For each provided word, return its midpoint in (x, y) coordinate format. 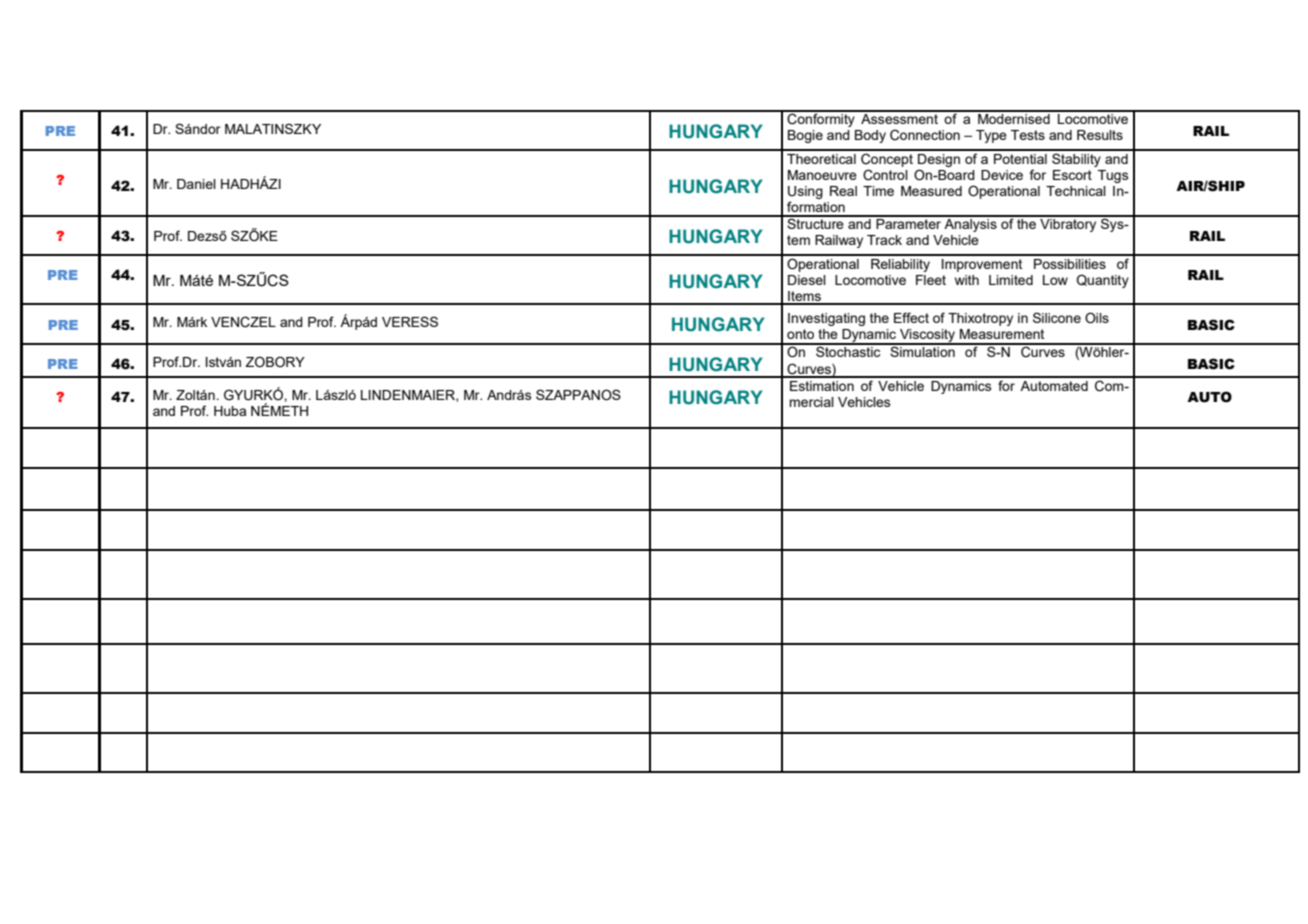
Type (991, 136)
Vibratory (1068, 224)
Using (805, 192)
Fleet (931, 280)
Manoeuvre (822, 175)
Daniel (196, 184)
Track (884, 240)
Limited (1011, 280)
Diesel (807, 280)
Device (1002, 175)
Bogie (805, 136)
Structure (815, 222)
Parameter (909, 222)
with (967, 280)
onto (800, 334)
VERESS (410, 321)
